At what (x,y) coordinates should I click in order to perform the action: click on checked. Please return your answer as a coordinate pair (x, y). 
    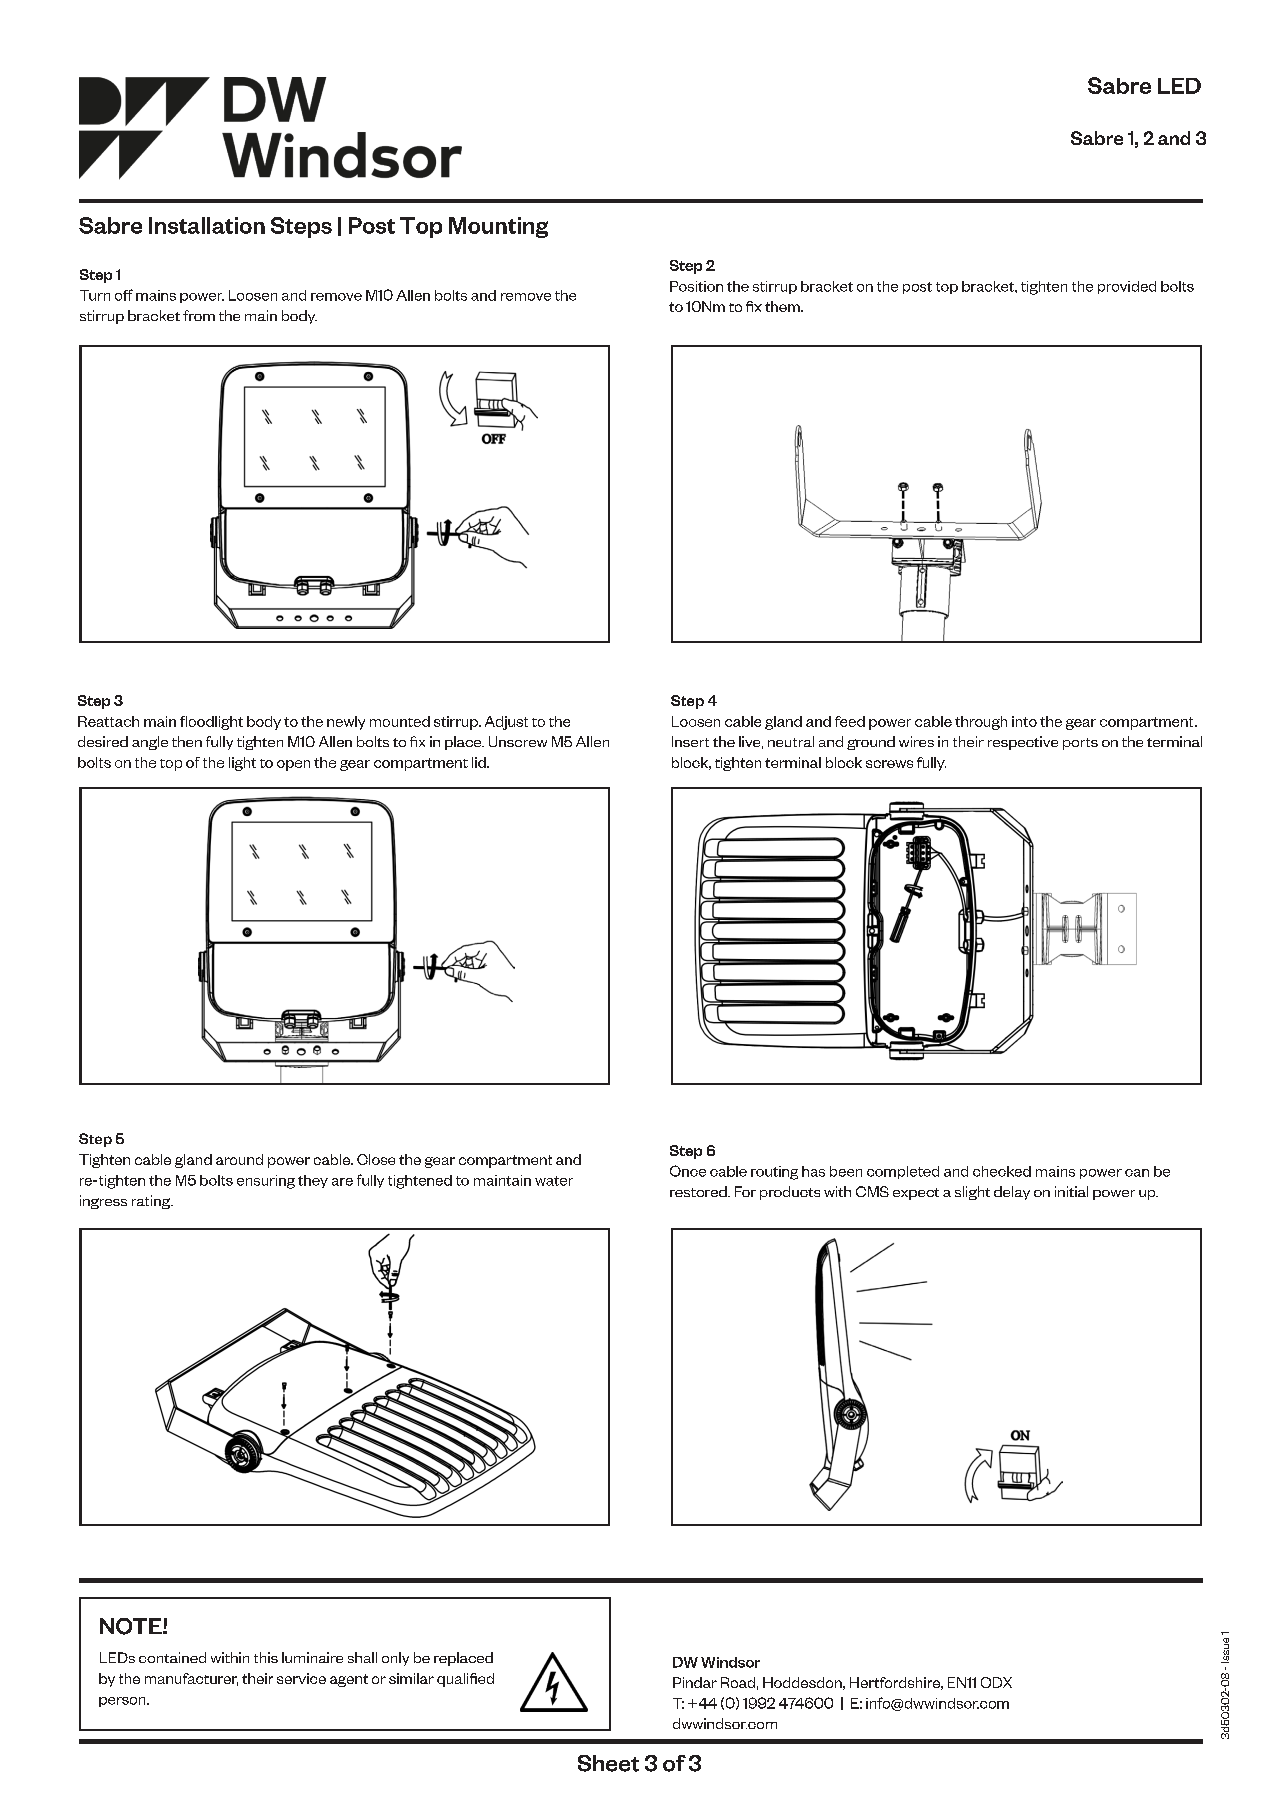
    Looking at the image, I should click on (1002, 1171).
